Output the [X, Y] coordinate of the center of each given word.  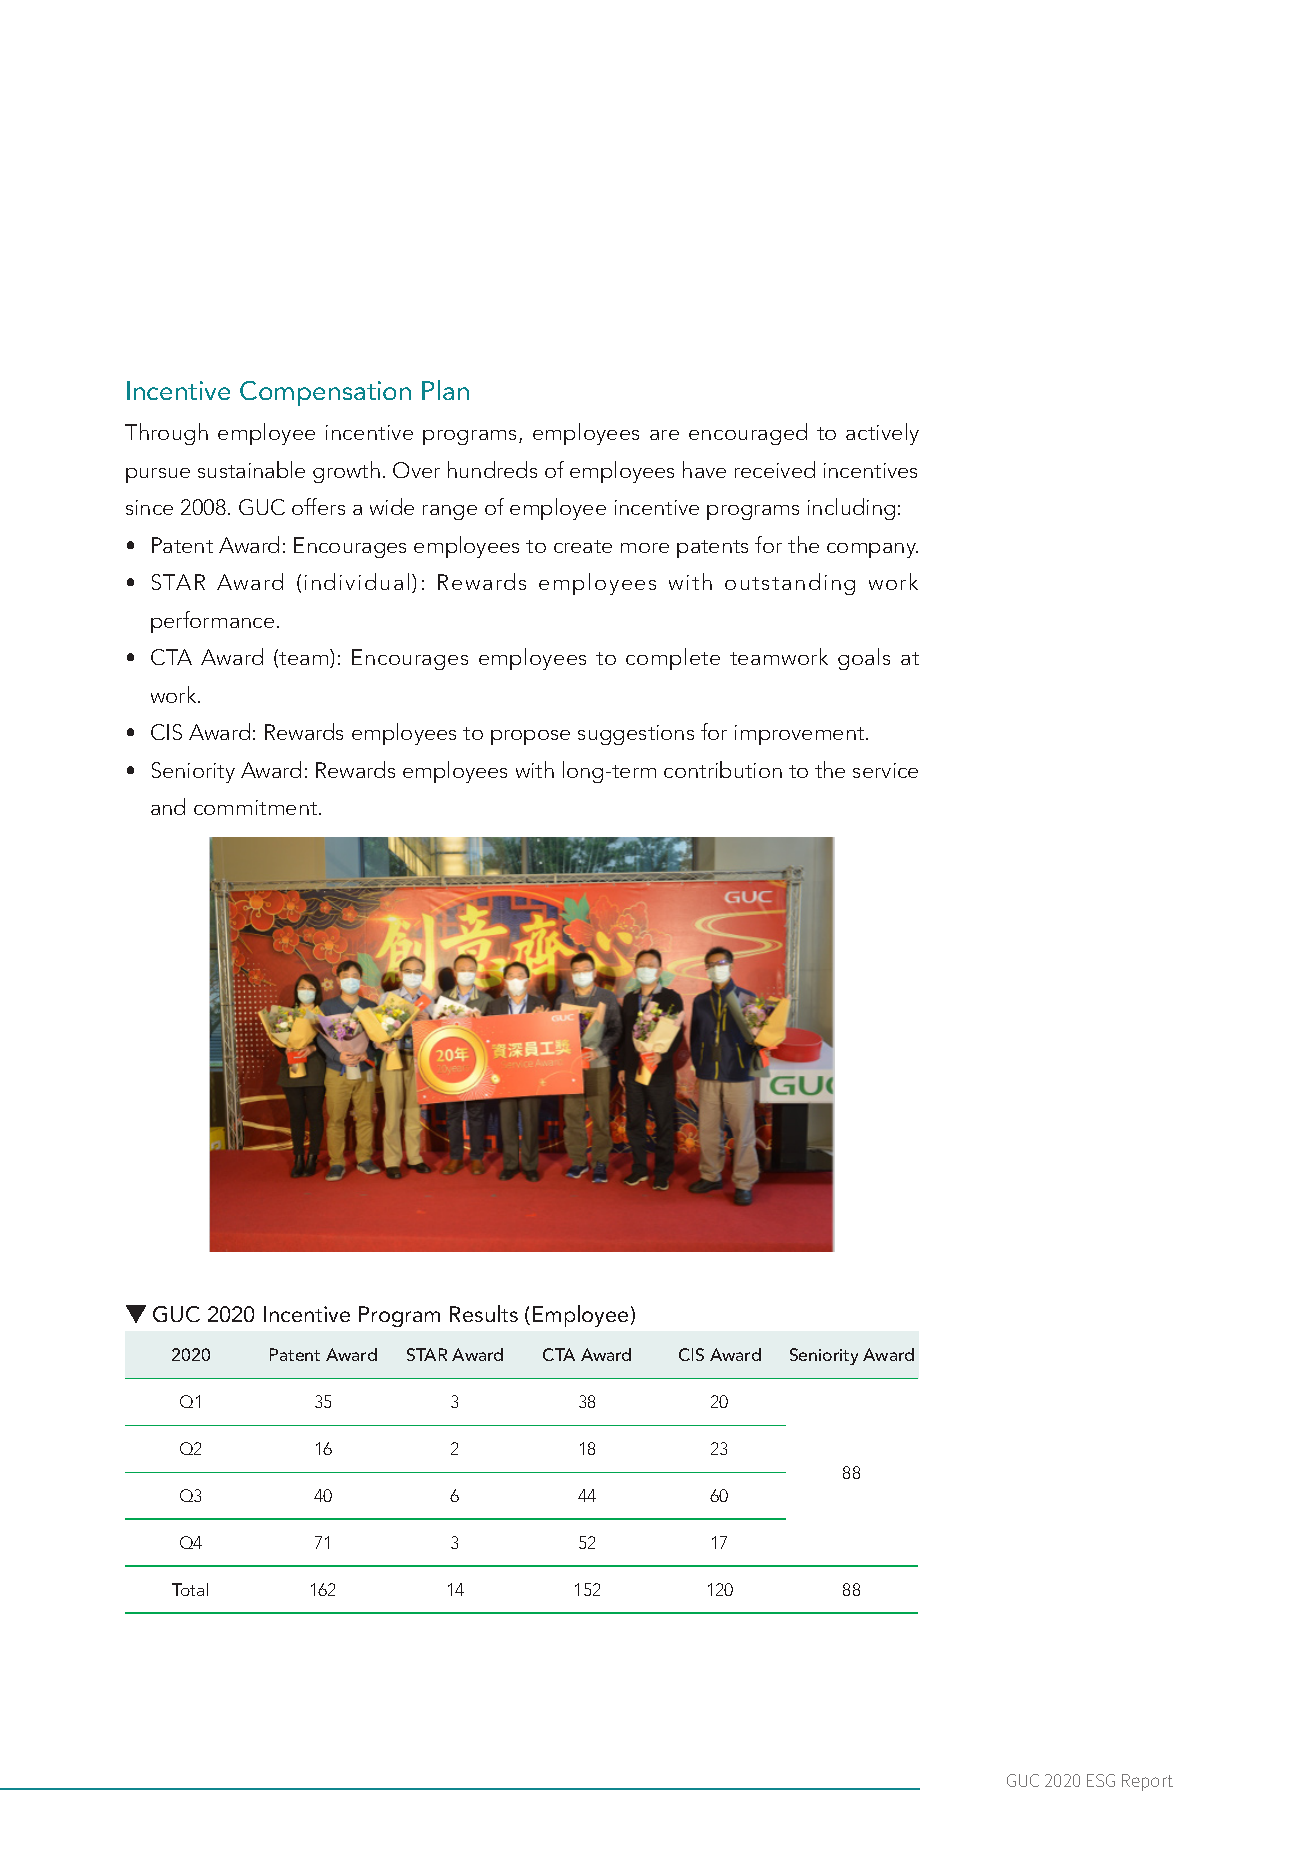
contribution [723, 769]
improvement [801, 735]
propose [530, 737]
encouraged [748, 434]
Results [484, 1313]
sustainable [251, 469]
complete [673, 659]
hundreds [492, 469]
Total [190, 1589]
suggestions [636, 735]
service [885, 770]
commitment [257, 807]
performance [212, 622]
